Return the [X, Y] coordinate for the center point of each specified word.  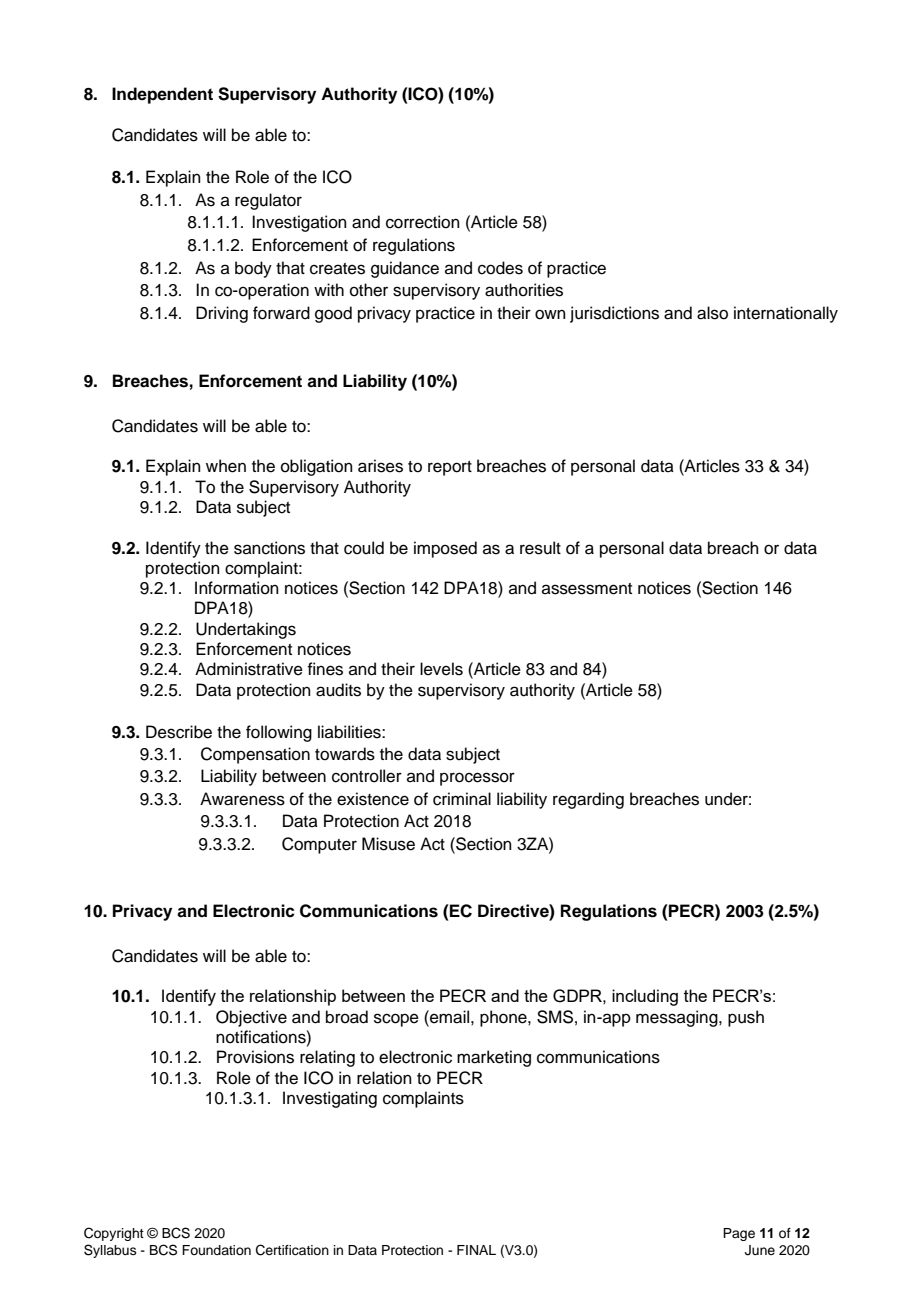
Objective [251, 1018]
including [645, 997]
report [450, 468]
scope [396, 1020]
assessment [587, 589]
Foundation [216, 1250]
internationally [786, 314]
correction [423, 222]
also [712, 313]
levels [441, 669]
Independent [162, 95]
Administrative [249, 669]
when [226, 466]
